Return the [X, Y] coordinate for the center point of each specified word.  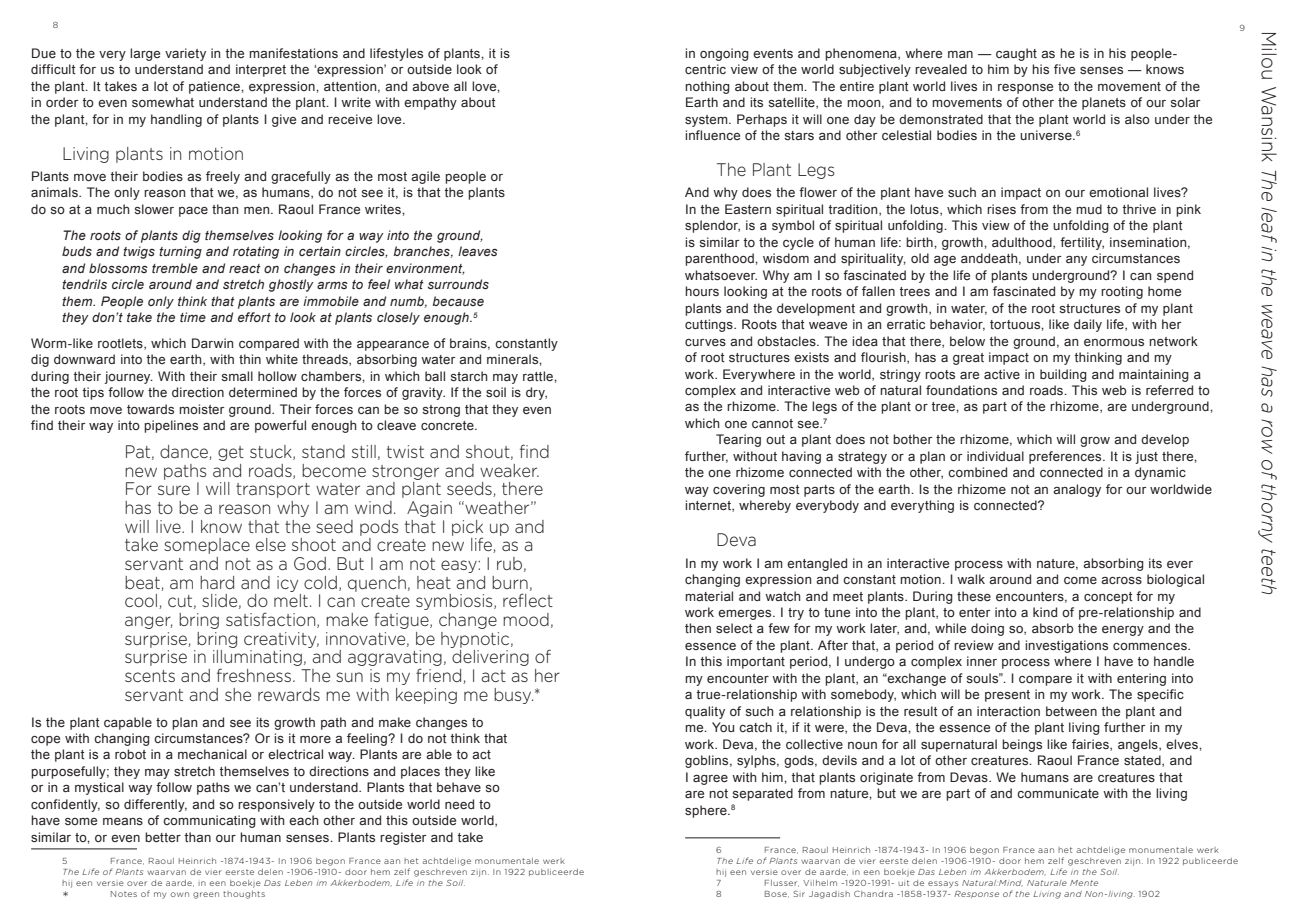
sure [174, 490]
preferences [1066, 457]
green [206, 895]
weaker [509, 470]
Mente [1084, 883]
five [1064, 69]
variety [185, 54]
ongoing [724, 54]
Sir [799, 894]
